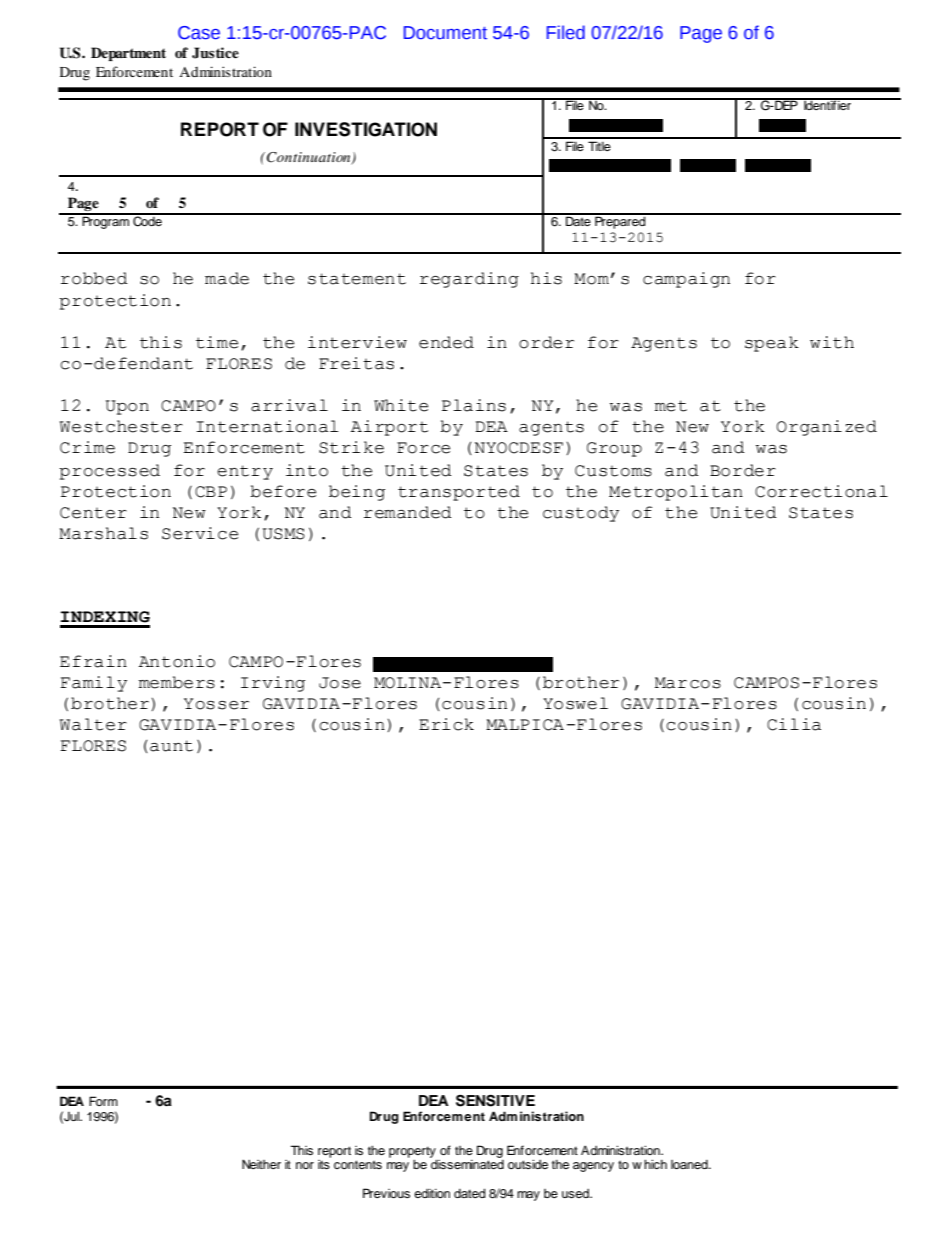 The height and width of the screenshot is (1233, 952). What do you see at coordinates (215, 53) in the screenshot?
I see `Justice` at bounding box center [215, 53].
